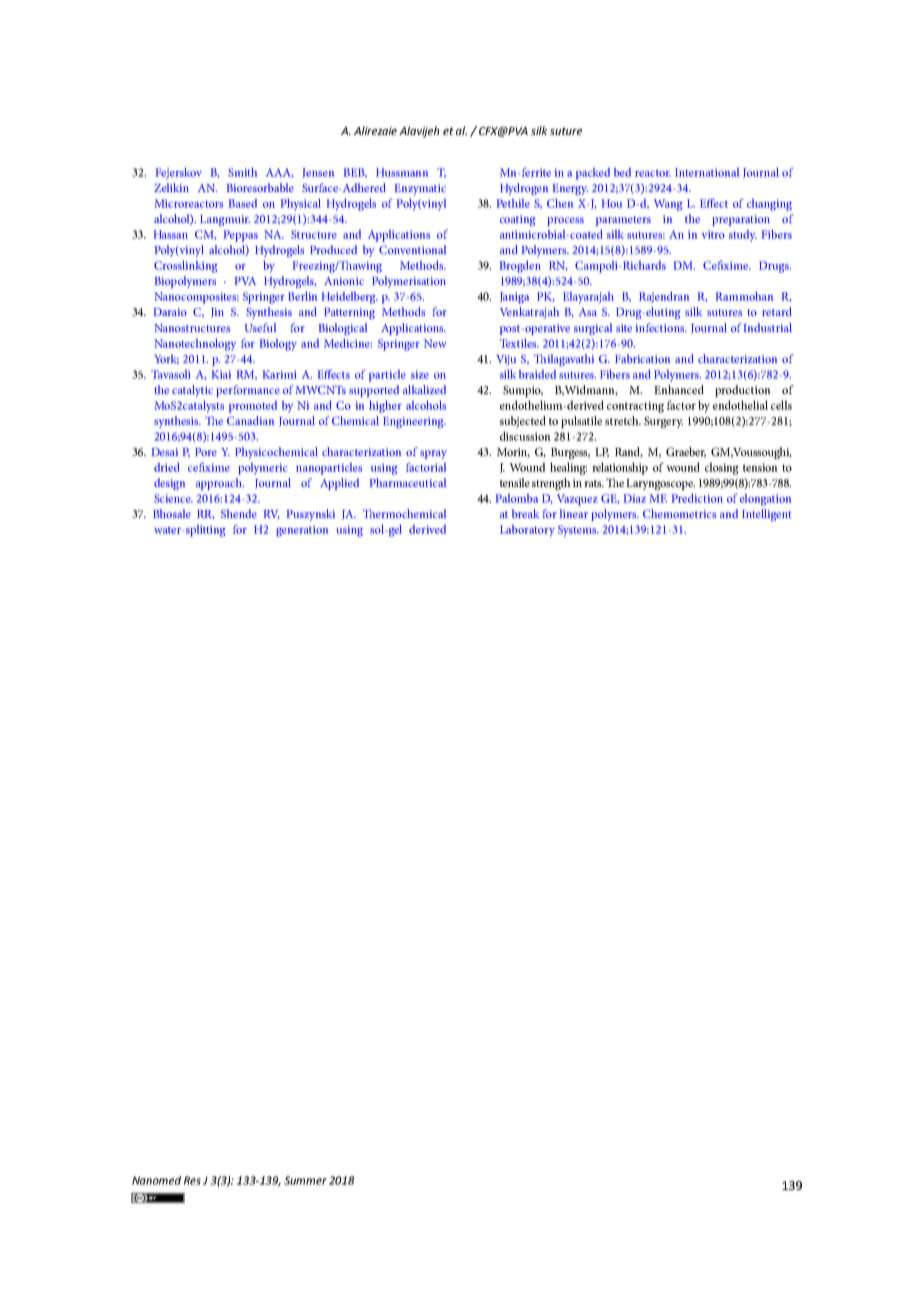 The image size is (924, 1308). I want to click on generation, so click(302, 531).
